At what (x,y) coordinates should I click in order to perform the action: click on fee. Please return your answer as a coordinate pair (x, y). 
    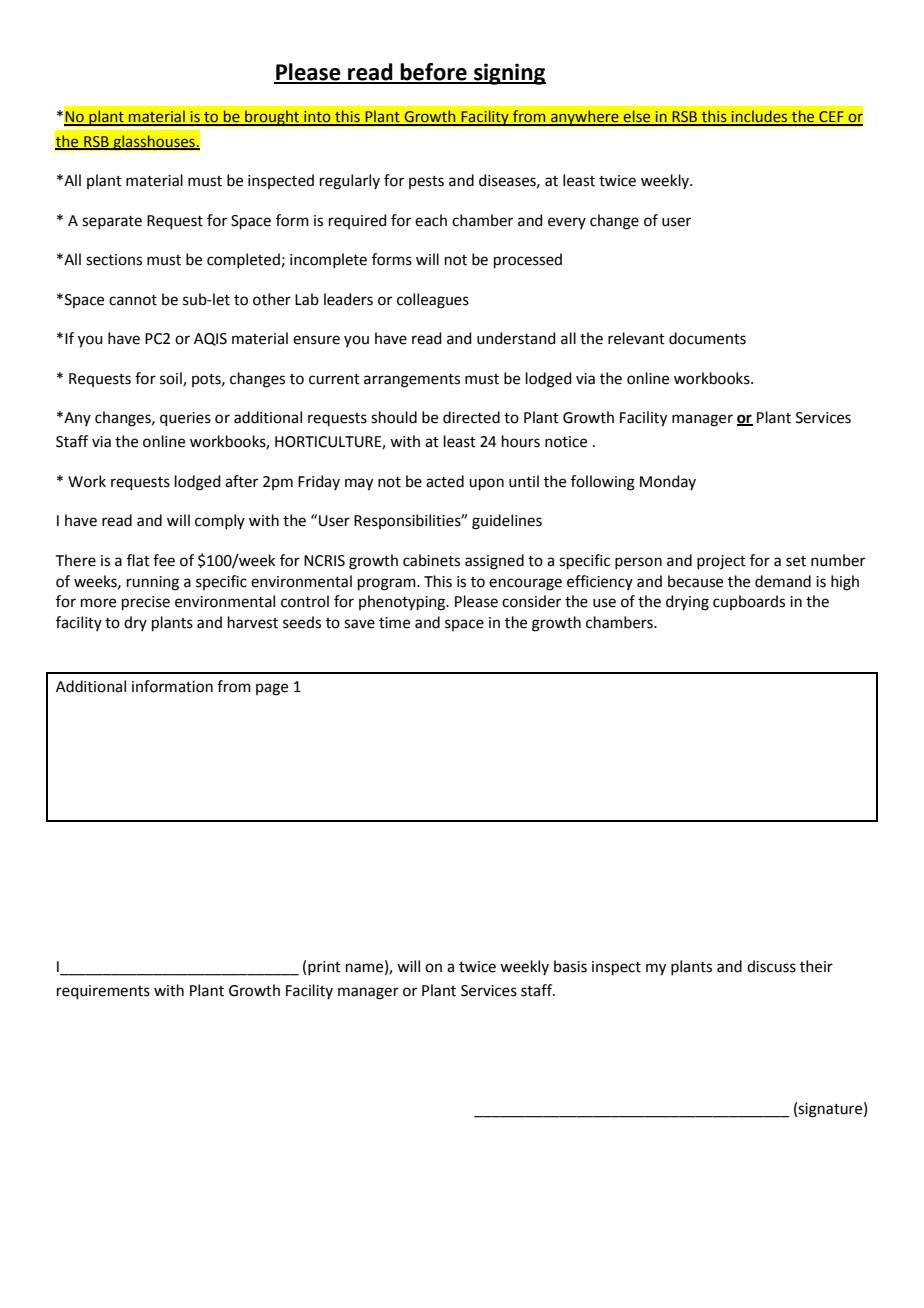
    Looking at the image, I should click on (164, 560).
